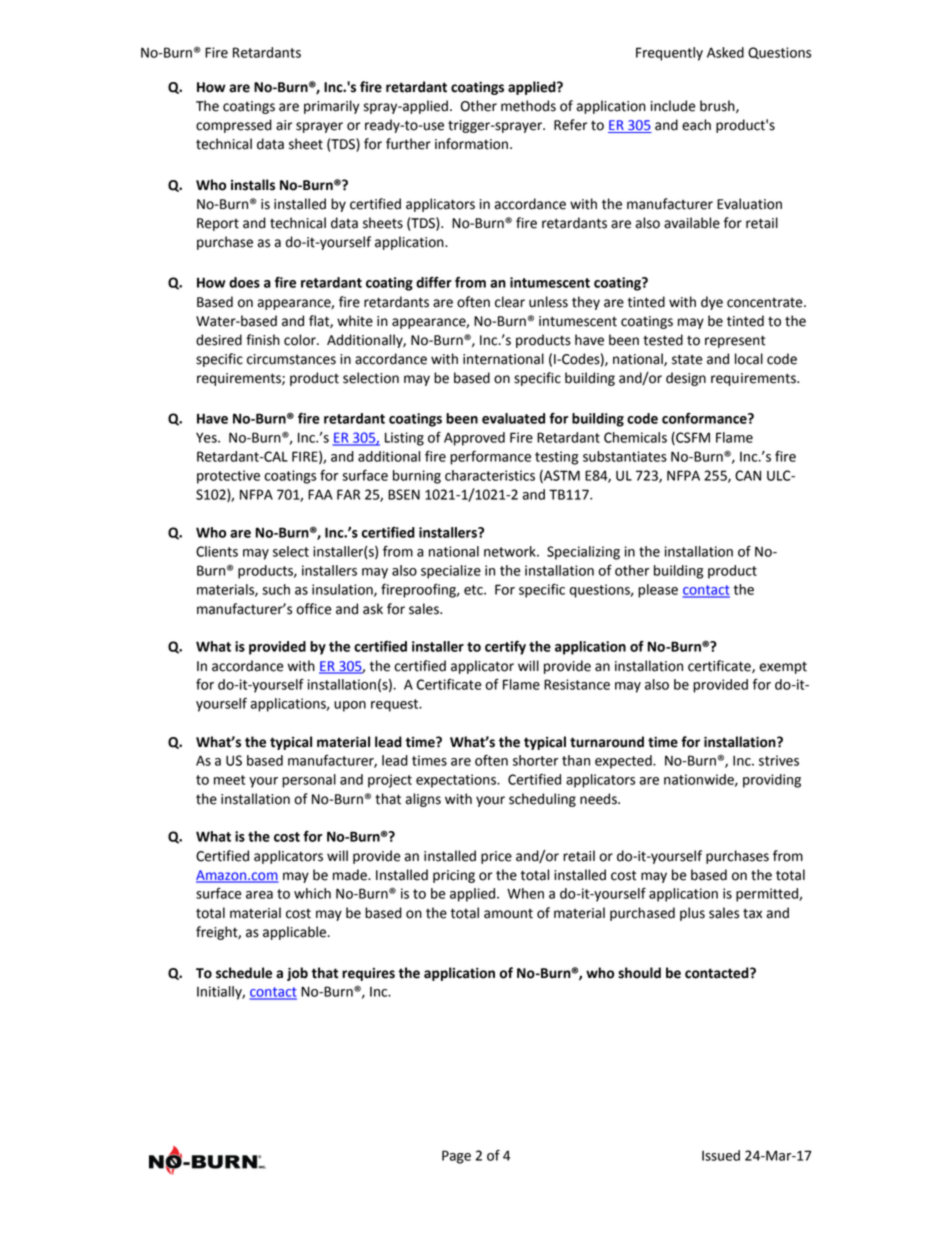 The width and height of the document is (952, 1233). I want to click on job, so click(297, 974).
